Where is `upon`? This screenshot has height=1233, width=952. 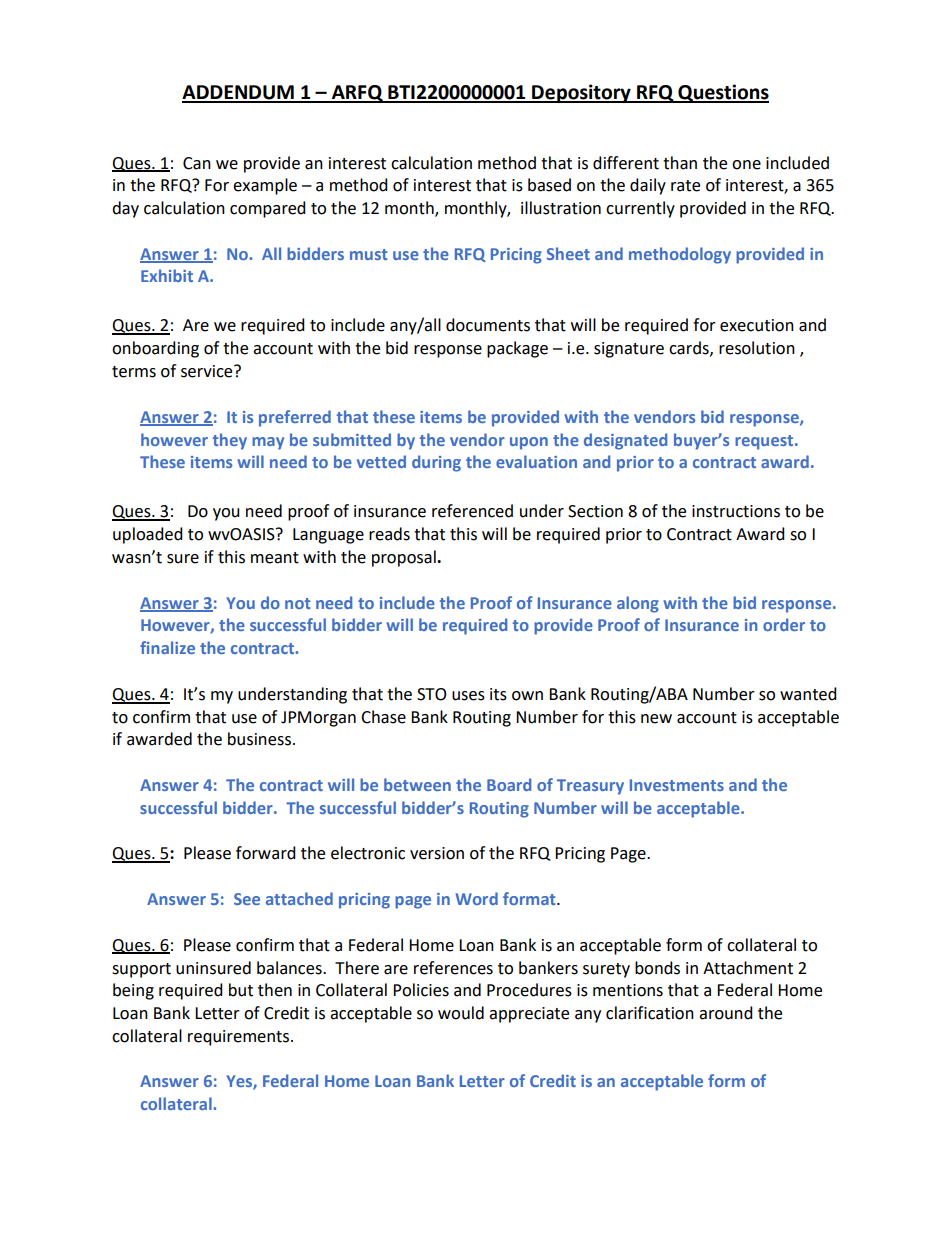
upon is located at coordinates (529, 443).
